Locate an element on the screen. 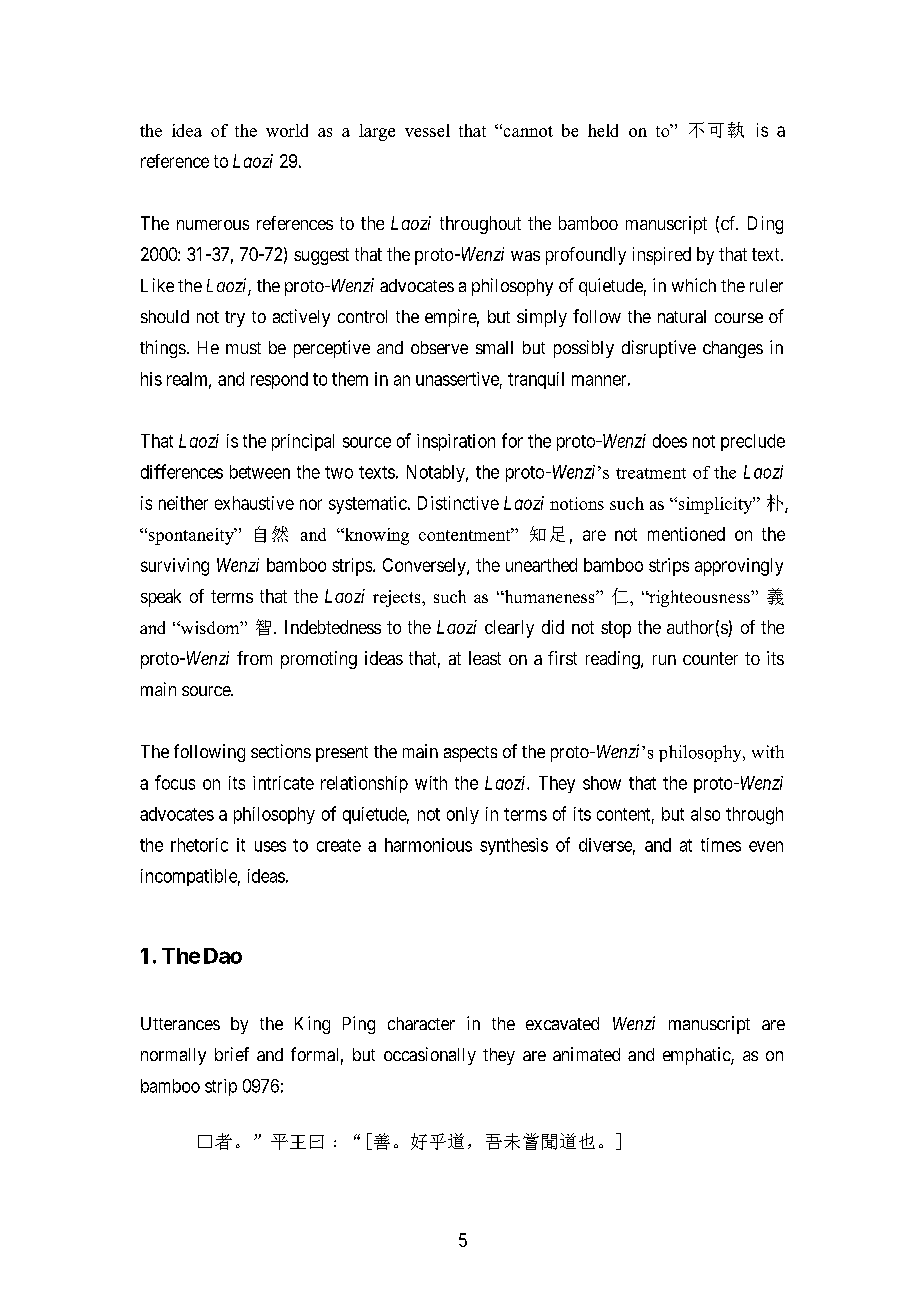  righteousness is located at coordinates (699, 598).
